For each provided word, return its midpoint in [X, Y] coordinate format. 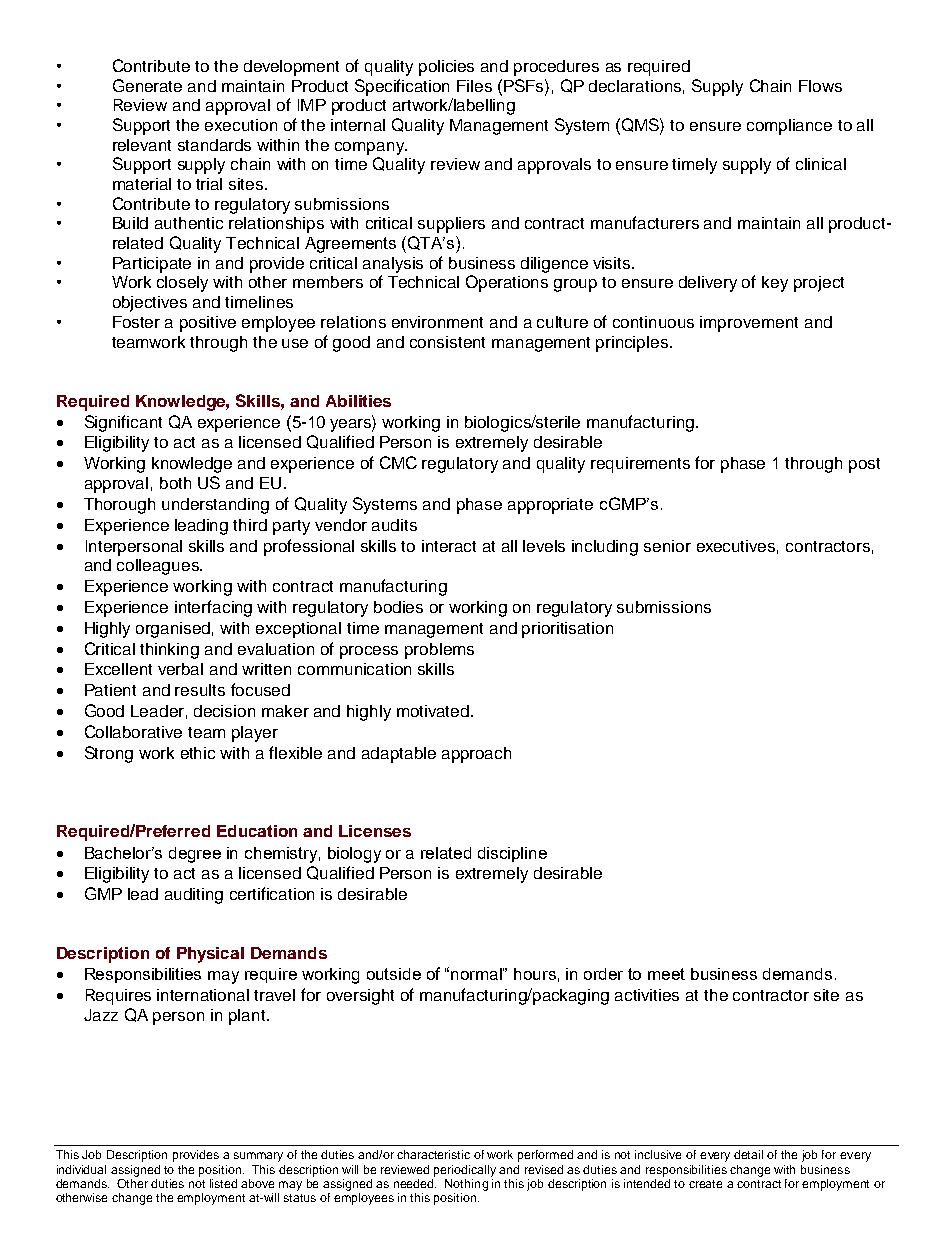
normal [477, 974]
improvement [749, 324]
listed [223, 1183]
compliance [789, 127]
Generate [147, 85]
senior [667, 546]
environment [437, 322]
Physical [210, 955]
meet [666, 974]
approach [476, 755]
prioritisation [567, 630]
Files [474, 86]
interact [449, 546]
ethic [198, 753]
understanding [215, 506]
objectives [150, 304]
